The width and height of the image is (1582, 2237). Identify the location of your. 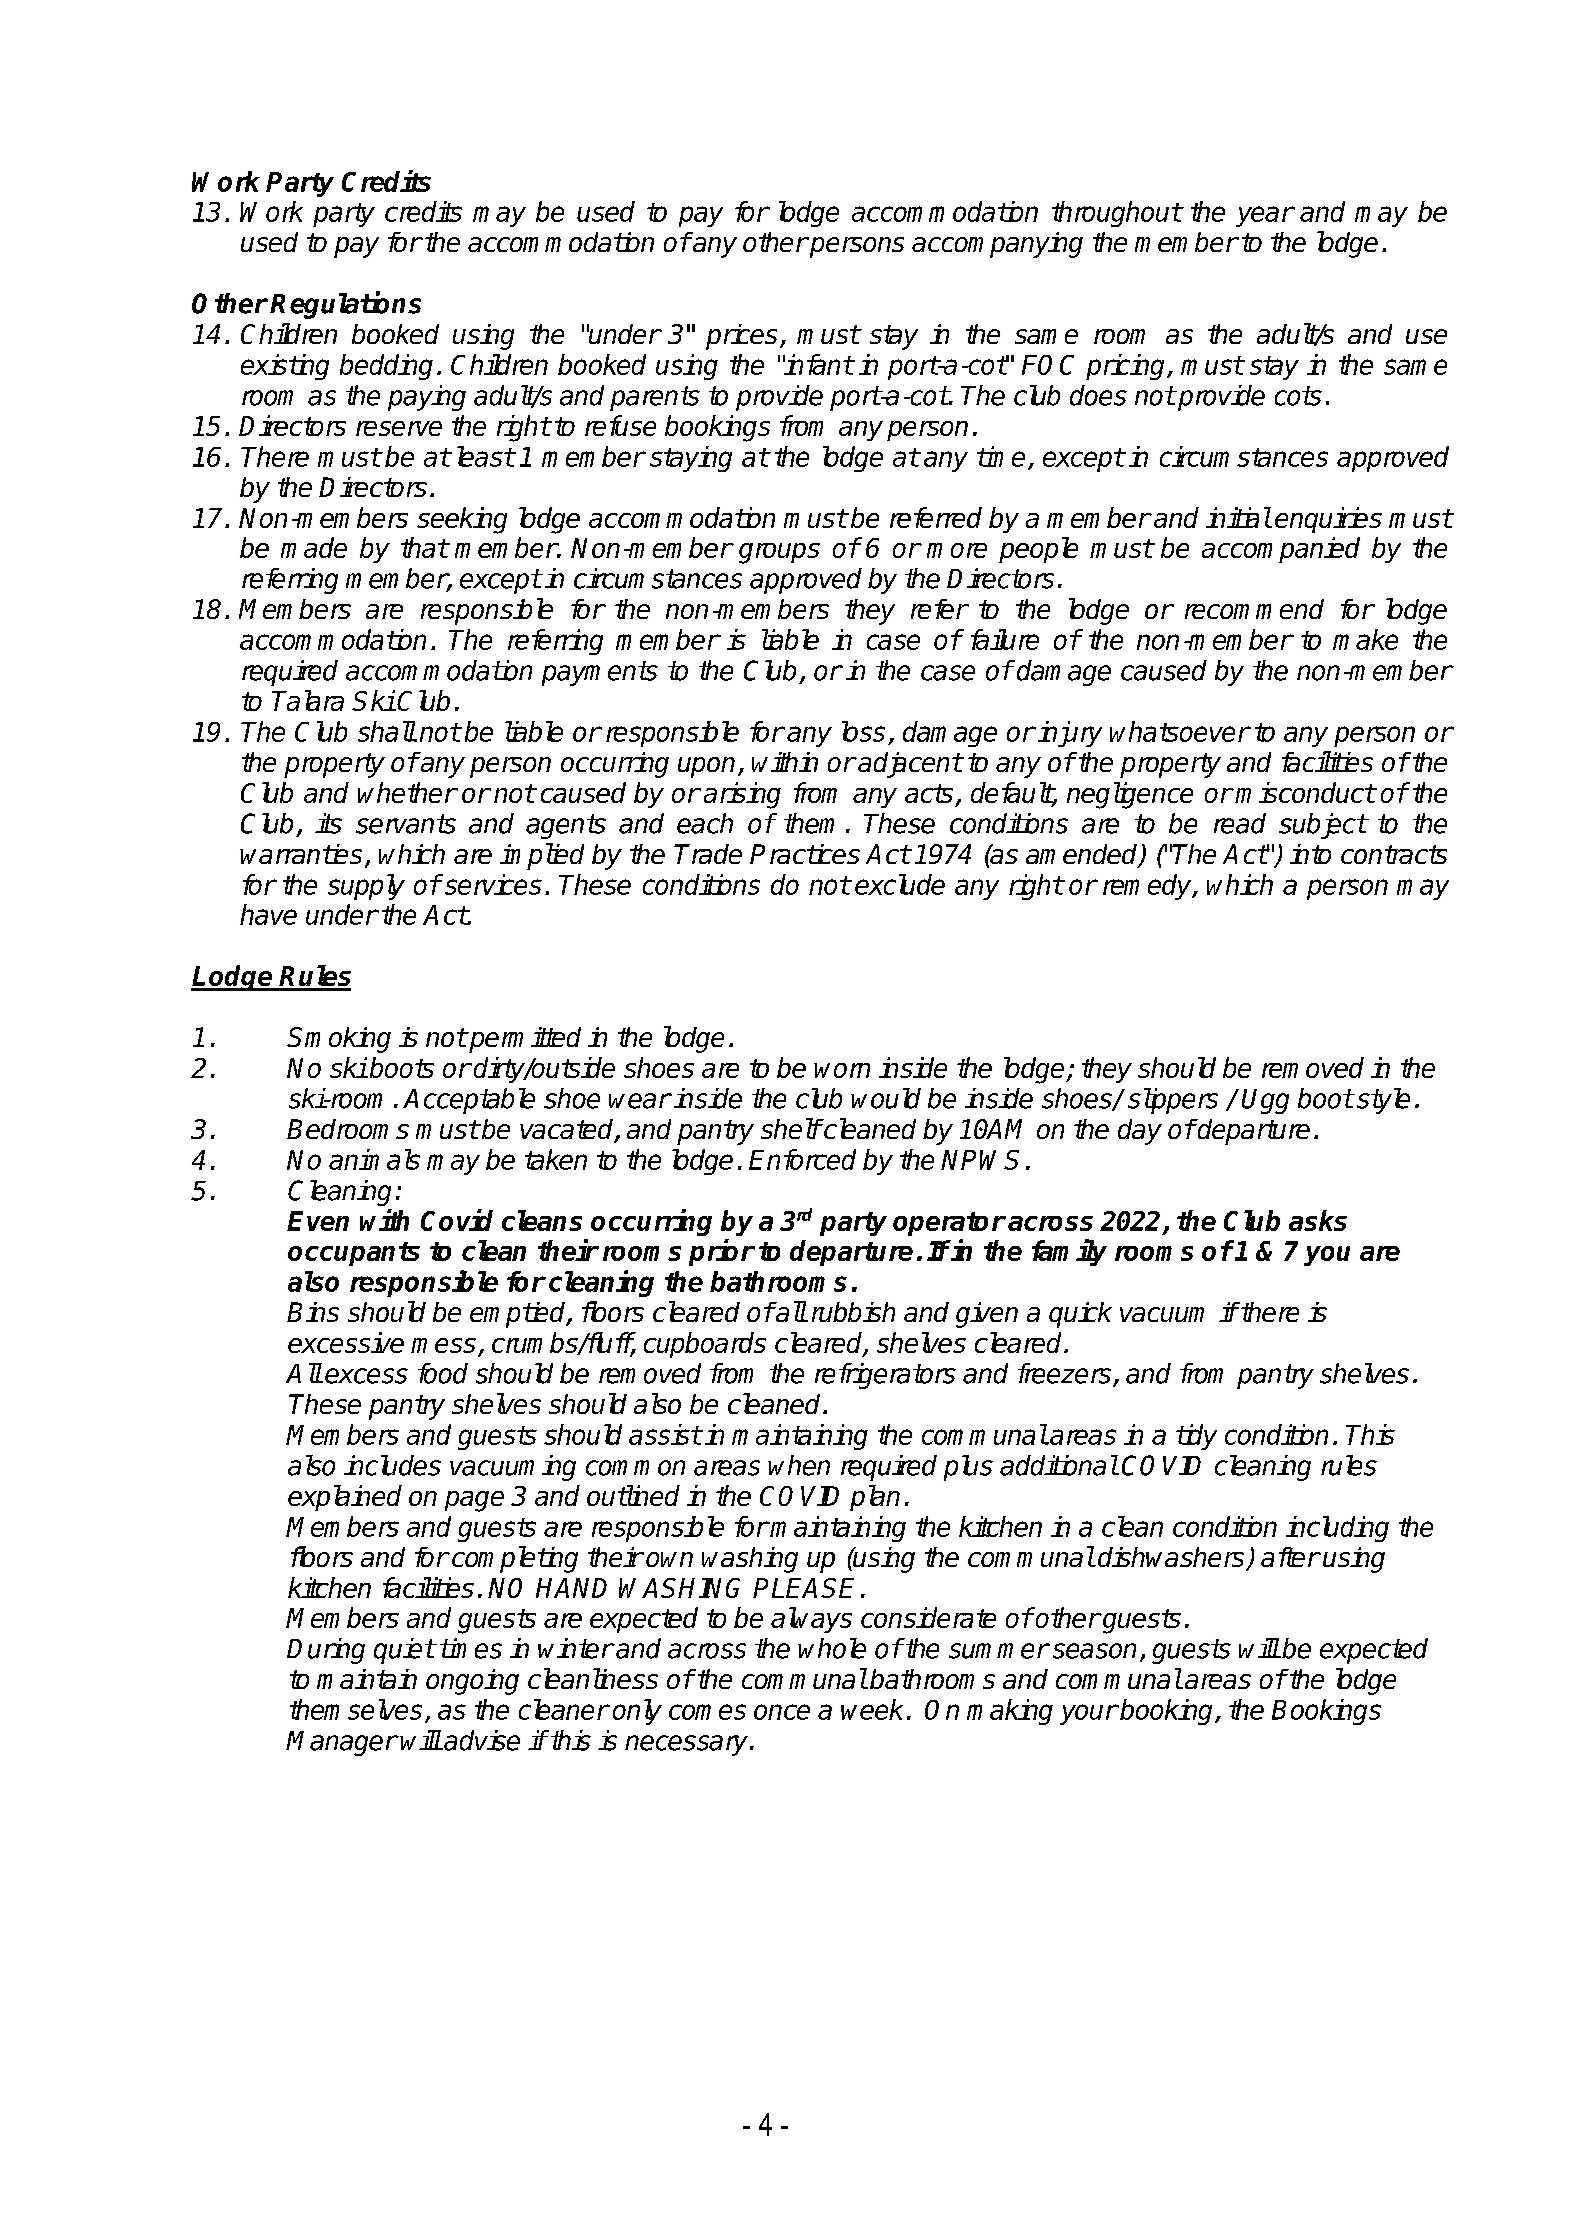
(1088, 1714).
